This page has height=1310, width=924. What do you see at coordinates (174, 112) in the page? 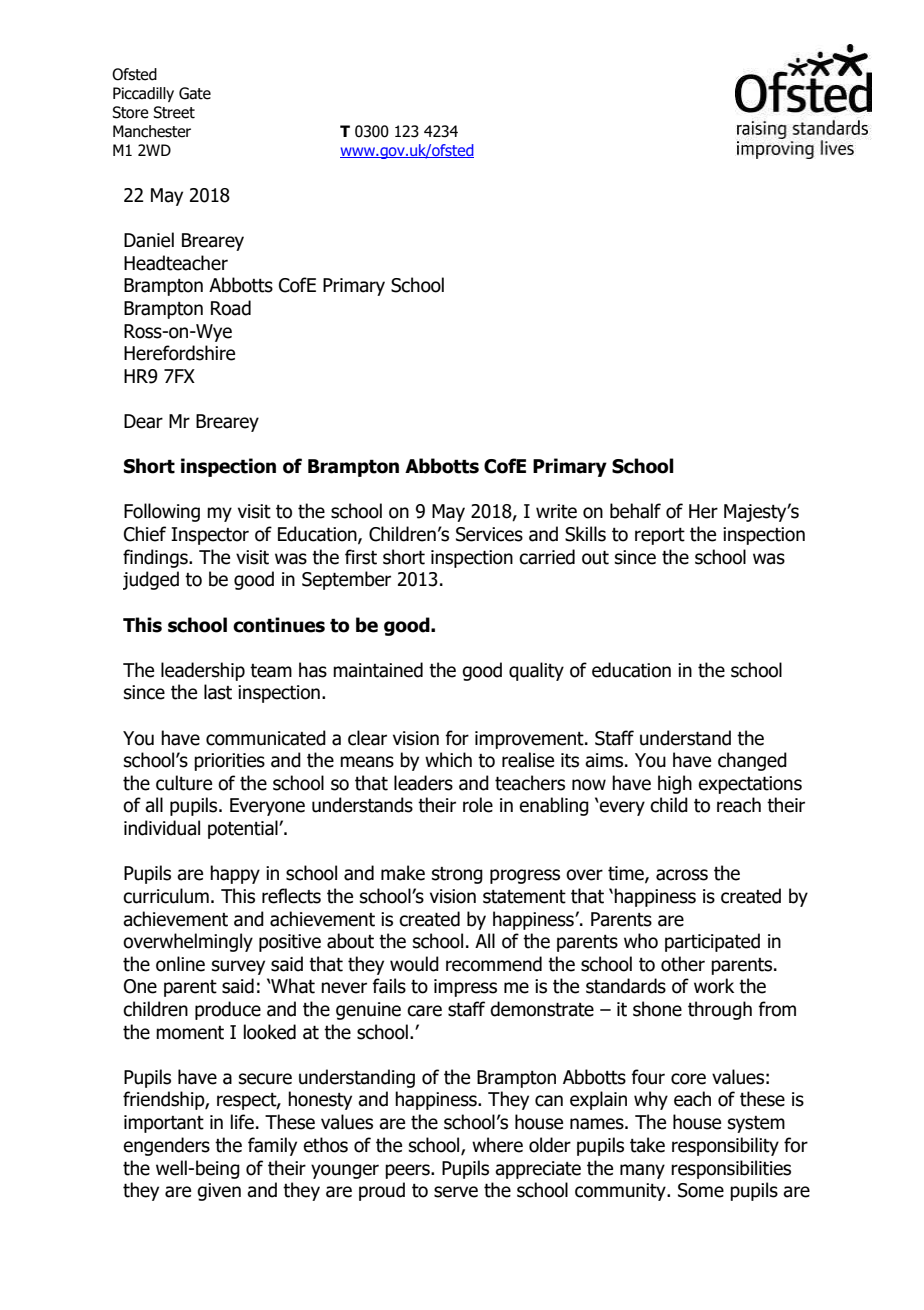
I see `Street` at bounding box center [174, 112].
